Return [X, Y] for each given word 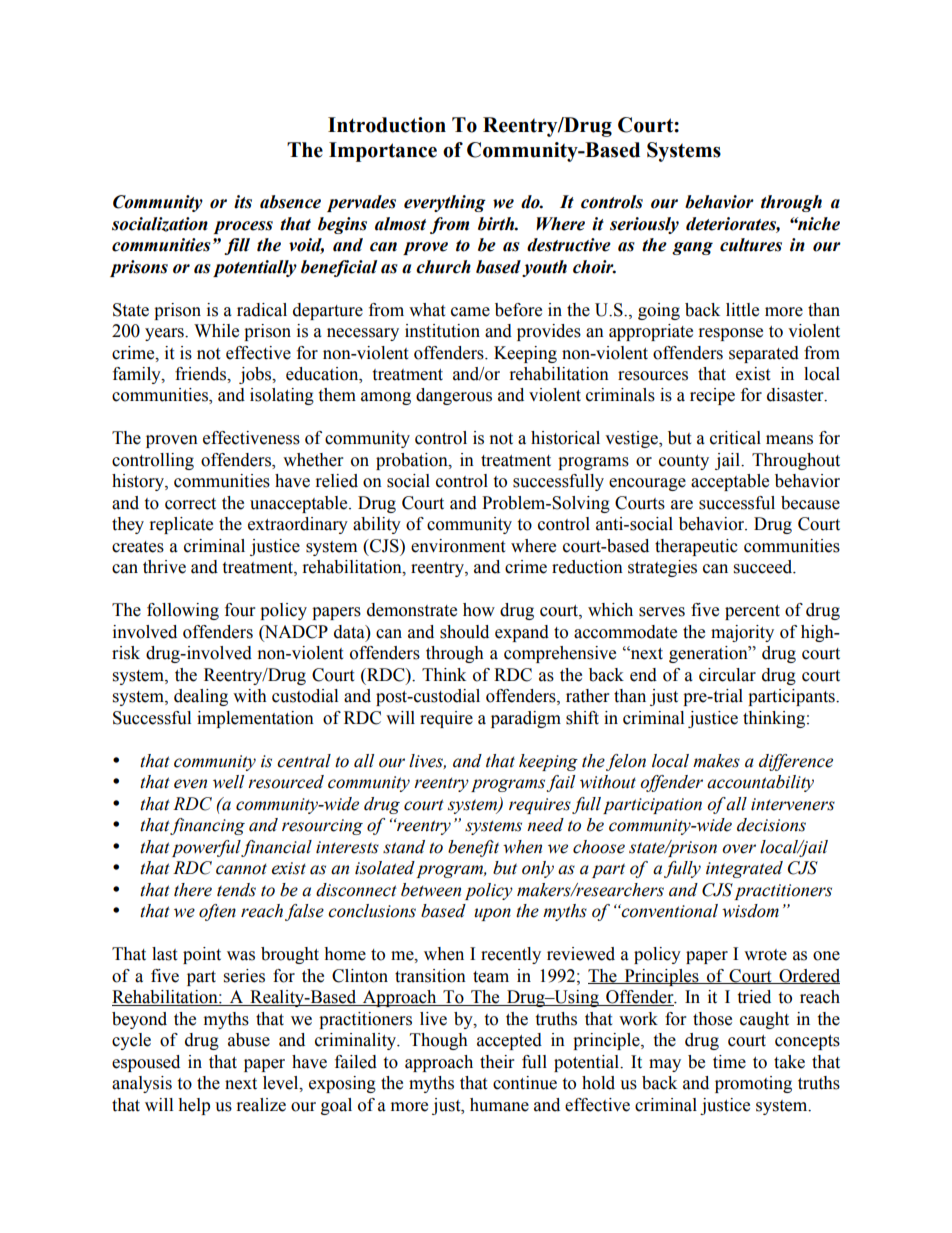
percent [752, 612]
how [479, 610]
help [194, 1106]
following [183, 611]
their [497, 1062]
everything [445, 203]
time [729, 1062]
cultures [751, 245]
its [243, 202]
